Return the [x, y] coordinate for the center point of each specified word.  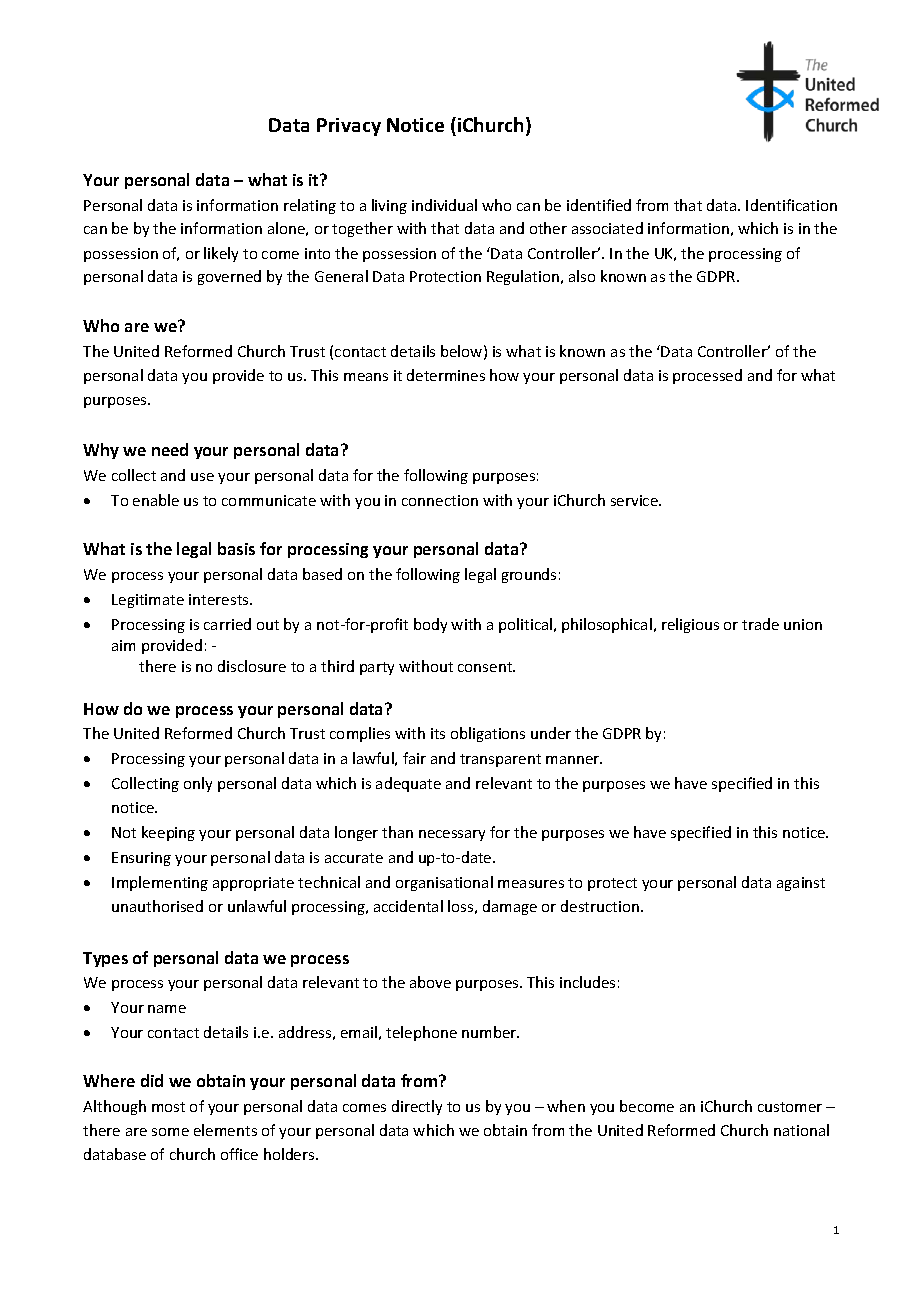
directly [417, 1107]
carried [227, 624]
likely [221, 254]
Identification [791, 205]
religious [690, 625]
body [430, 625]
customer [790, 1107]
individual [444, 205]
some [170, 1132]
